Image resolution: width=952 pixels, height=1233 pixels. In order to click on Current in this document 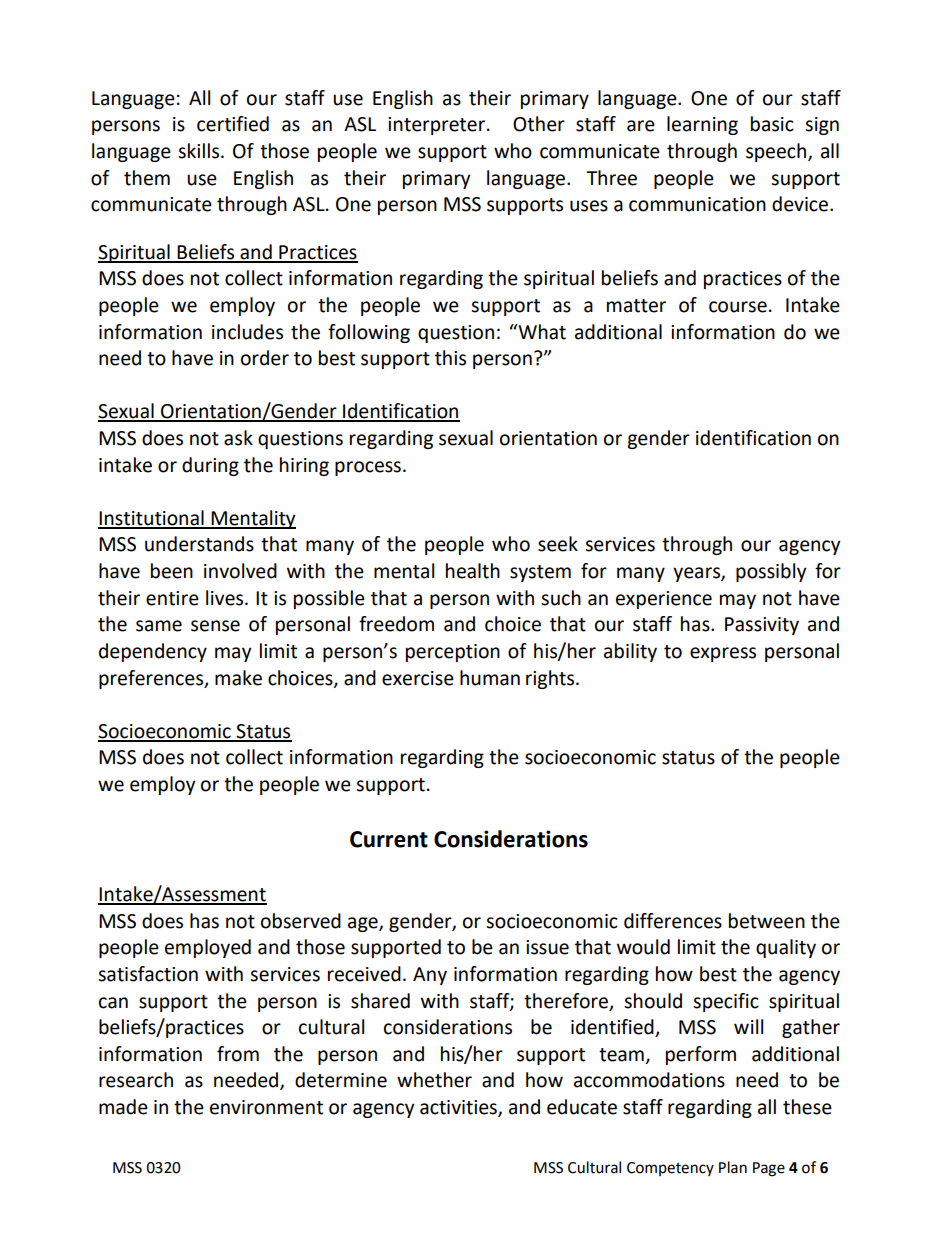, I will do `click(389, 839)`.
